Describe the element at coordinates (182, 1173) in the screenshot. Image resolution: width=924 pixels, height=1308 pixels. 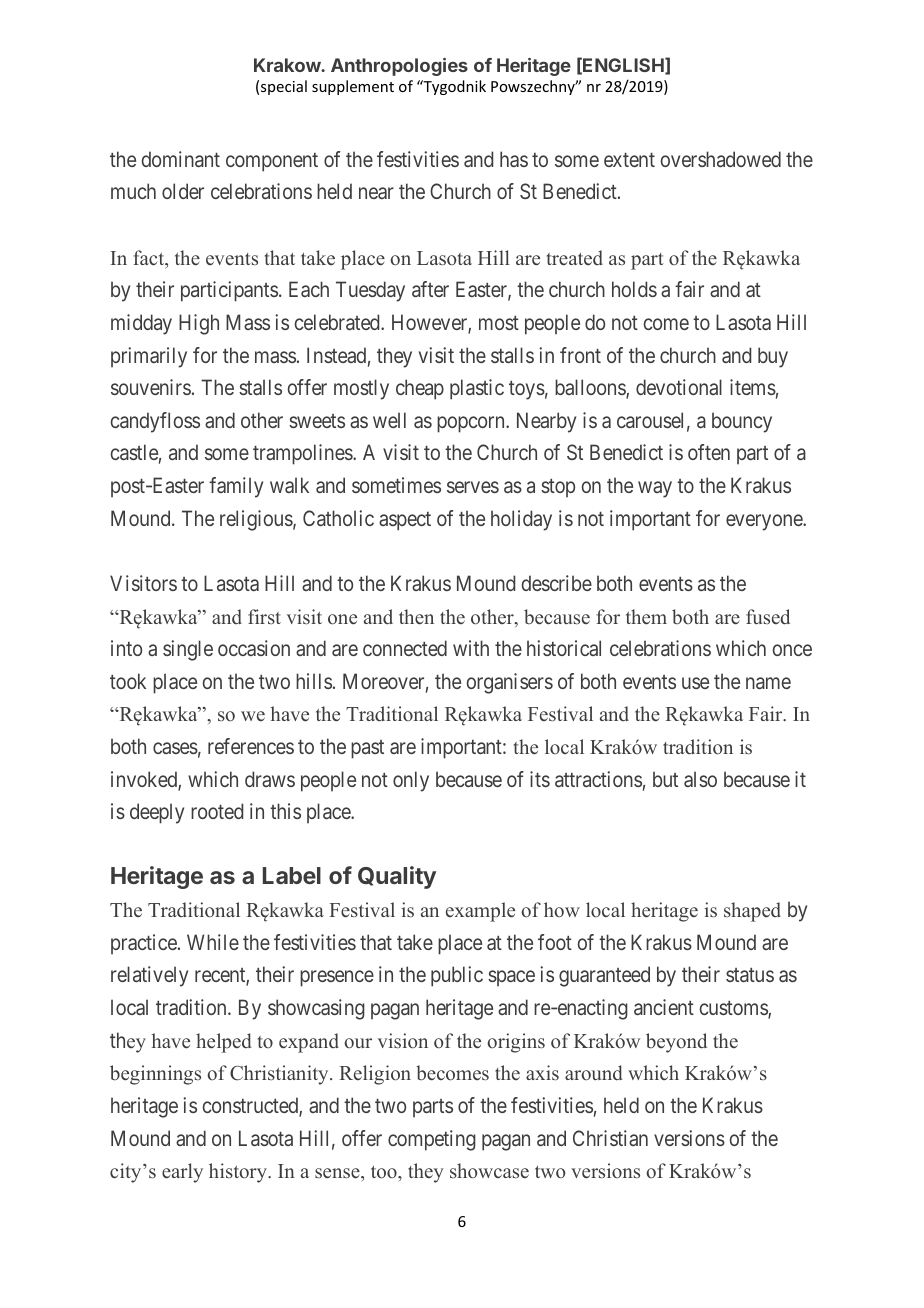
I see `early` at that location.
